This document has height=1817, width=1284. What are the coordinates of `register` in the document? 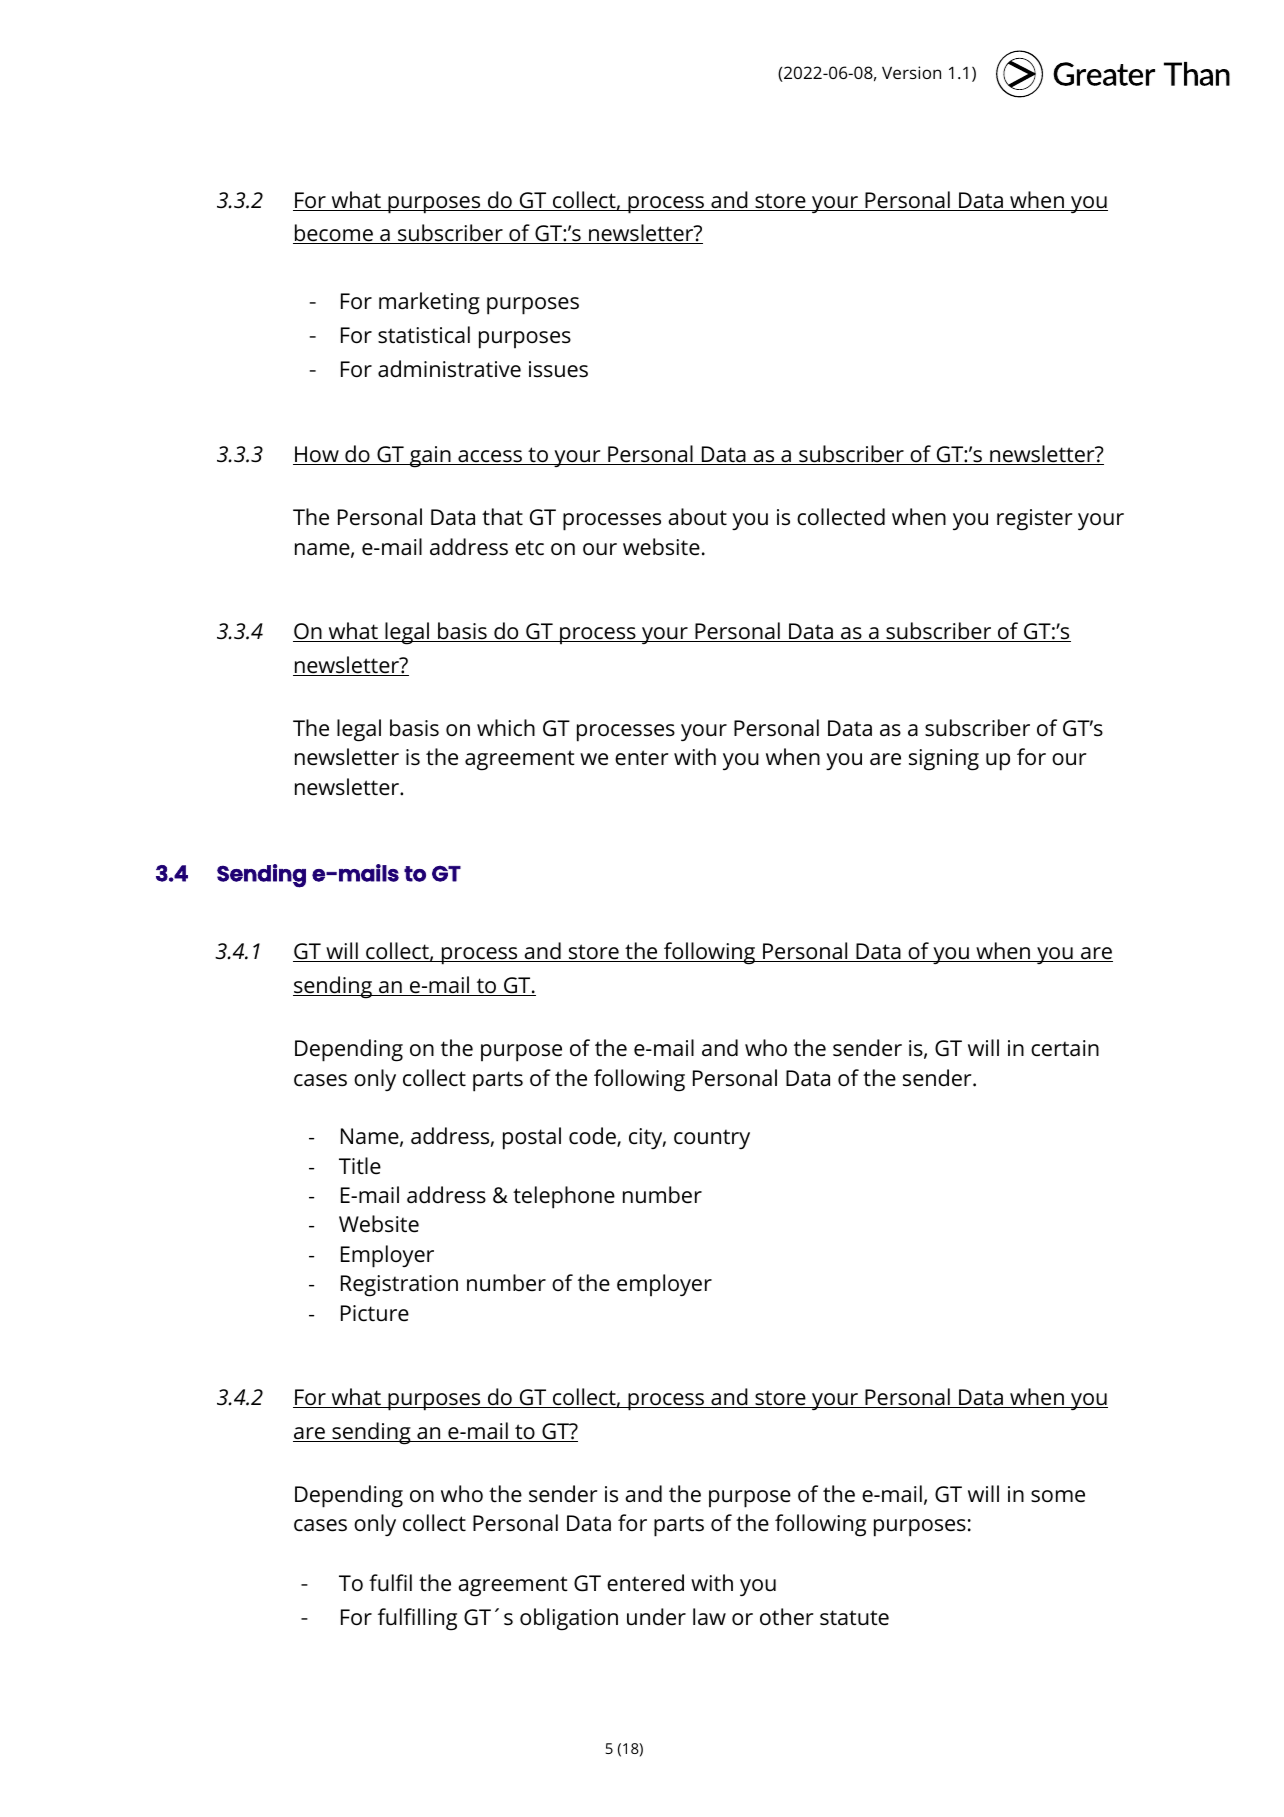 It's located at (1035, 520).
